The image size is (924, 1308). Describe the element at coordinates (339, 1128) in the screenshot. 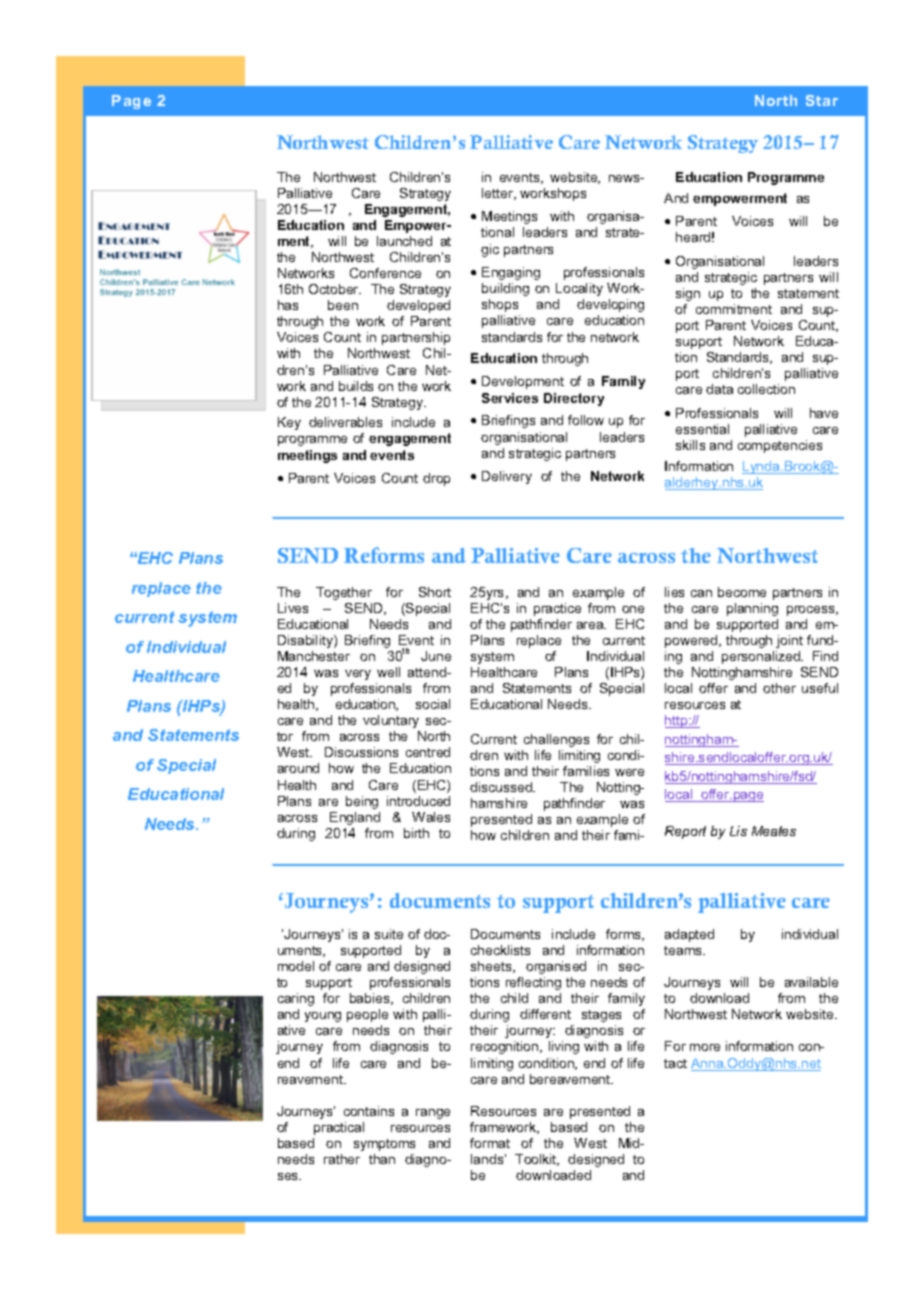

I see `practical` at that location.
